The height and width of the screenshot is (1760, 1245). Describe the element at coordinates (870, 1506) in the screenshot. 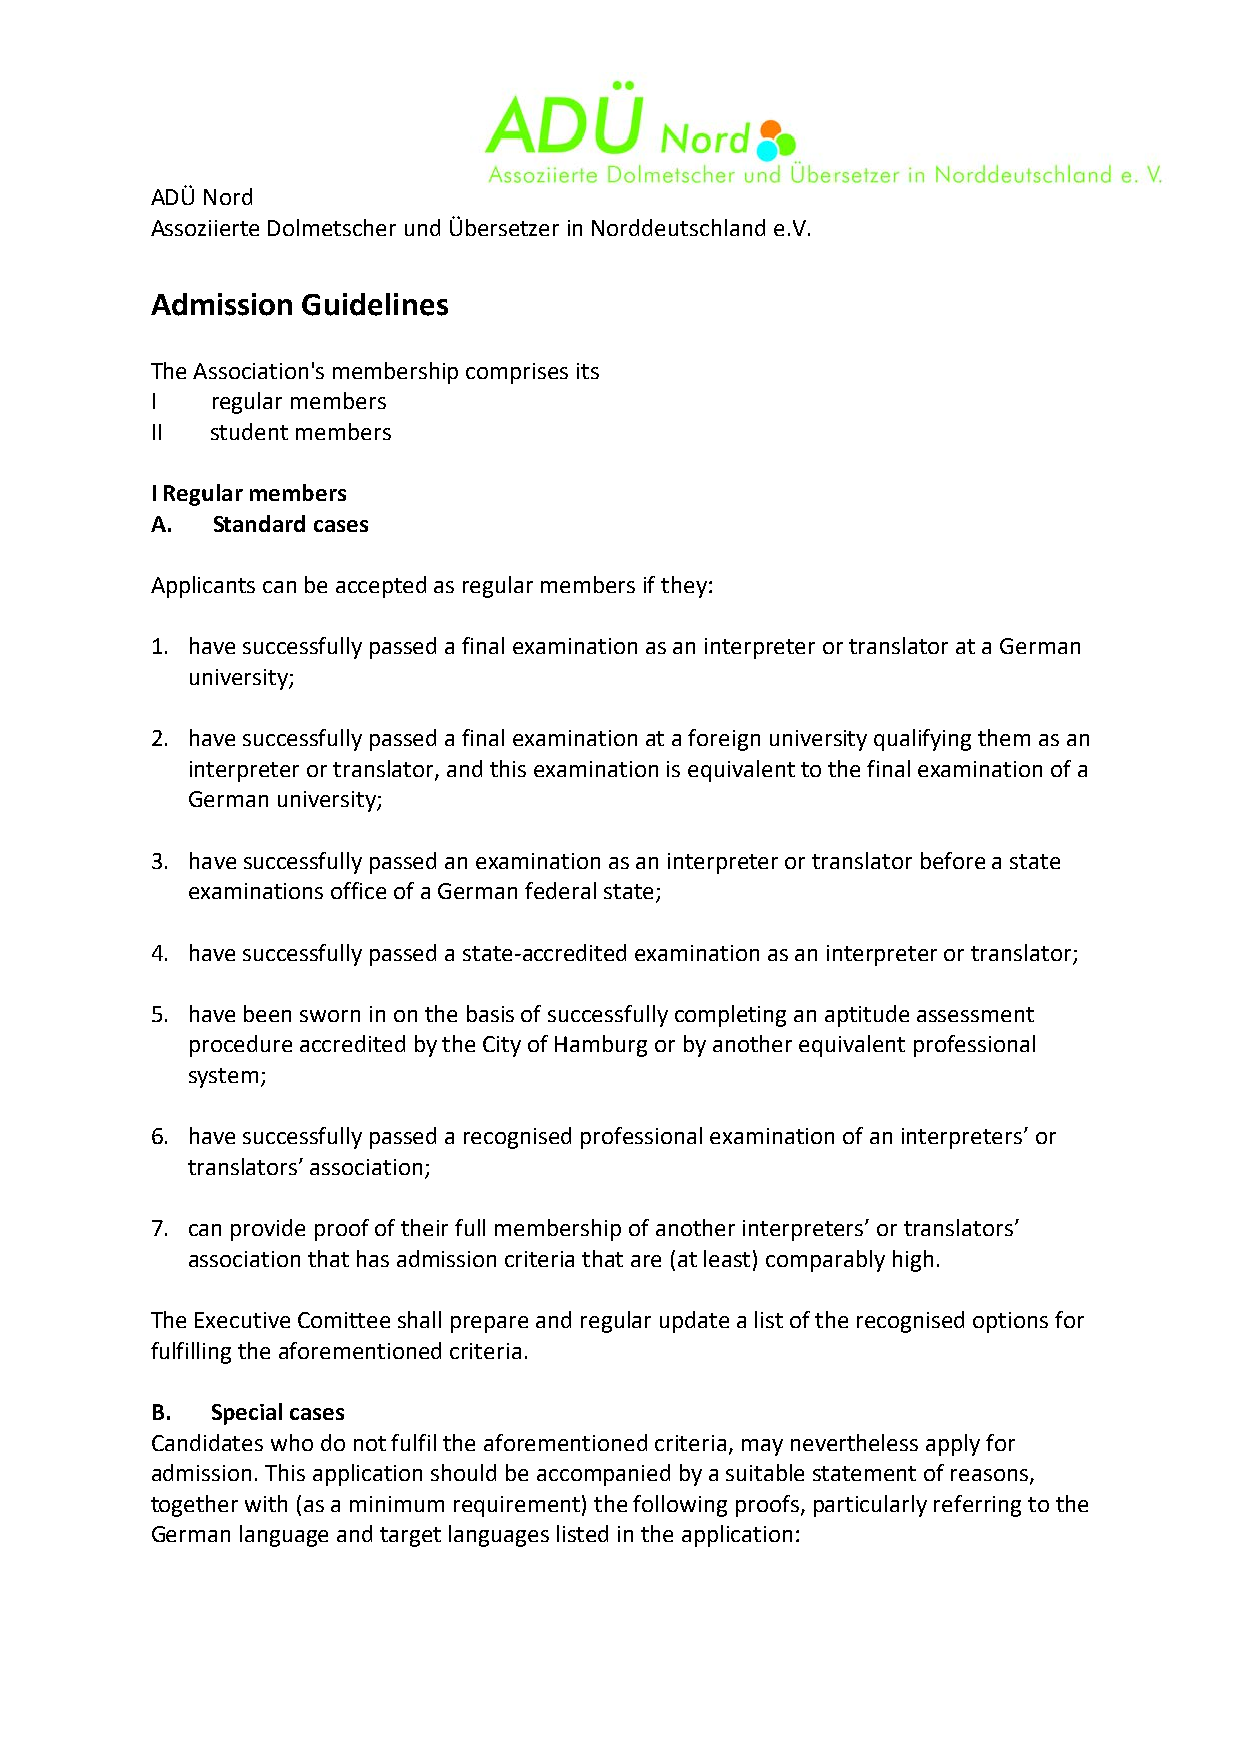

I see `particularly` at that location.
